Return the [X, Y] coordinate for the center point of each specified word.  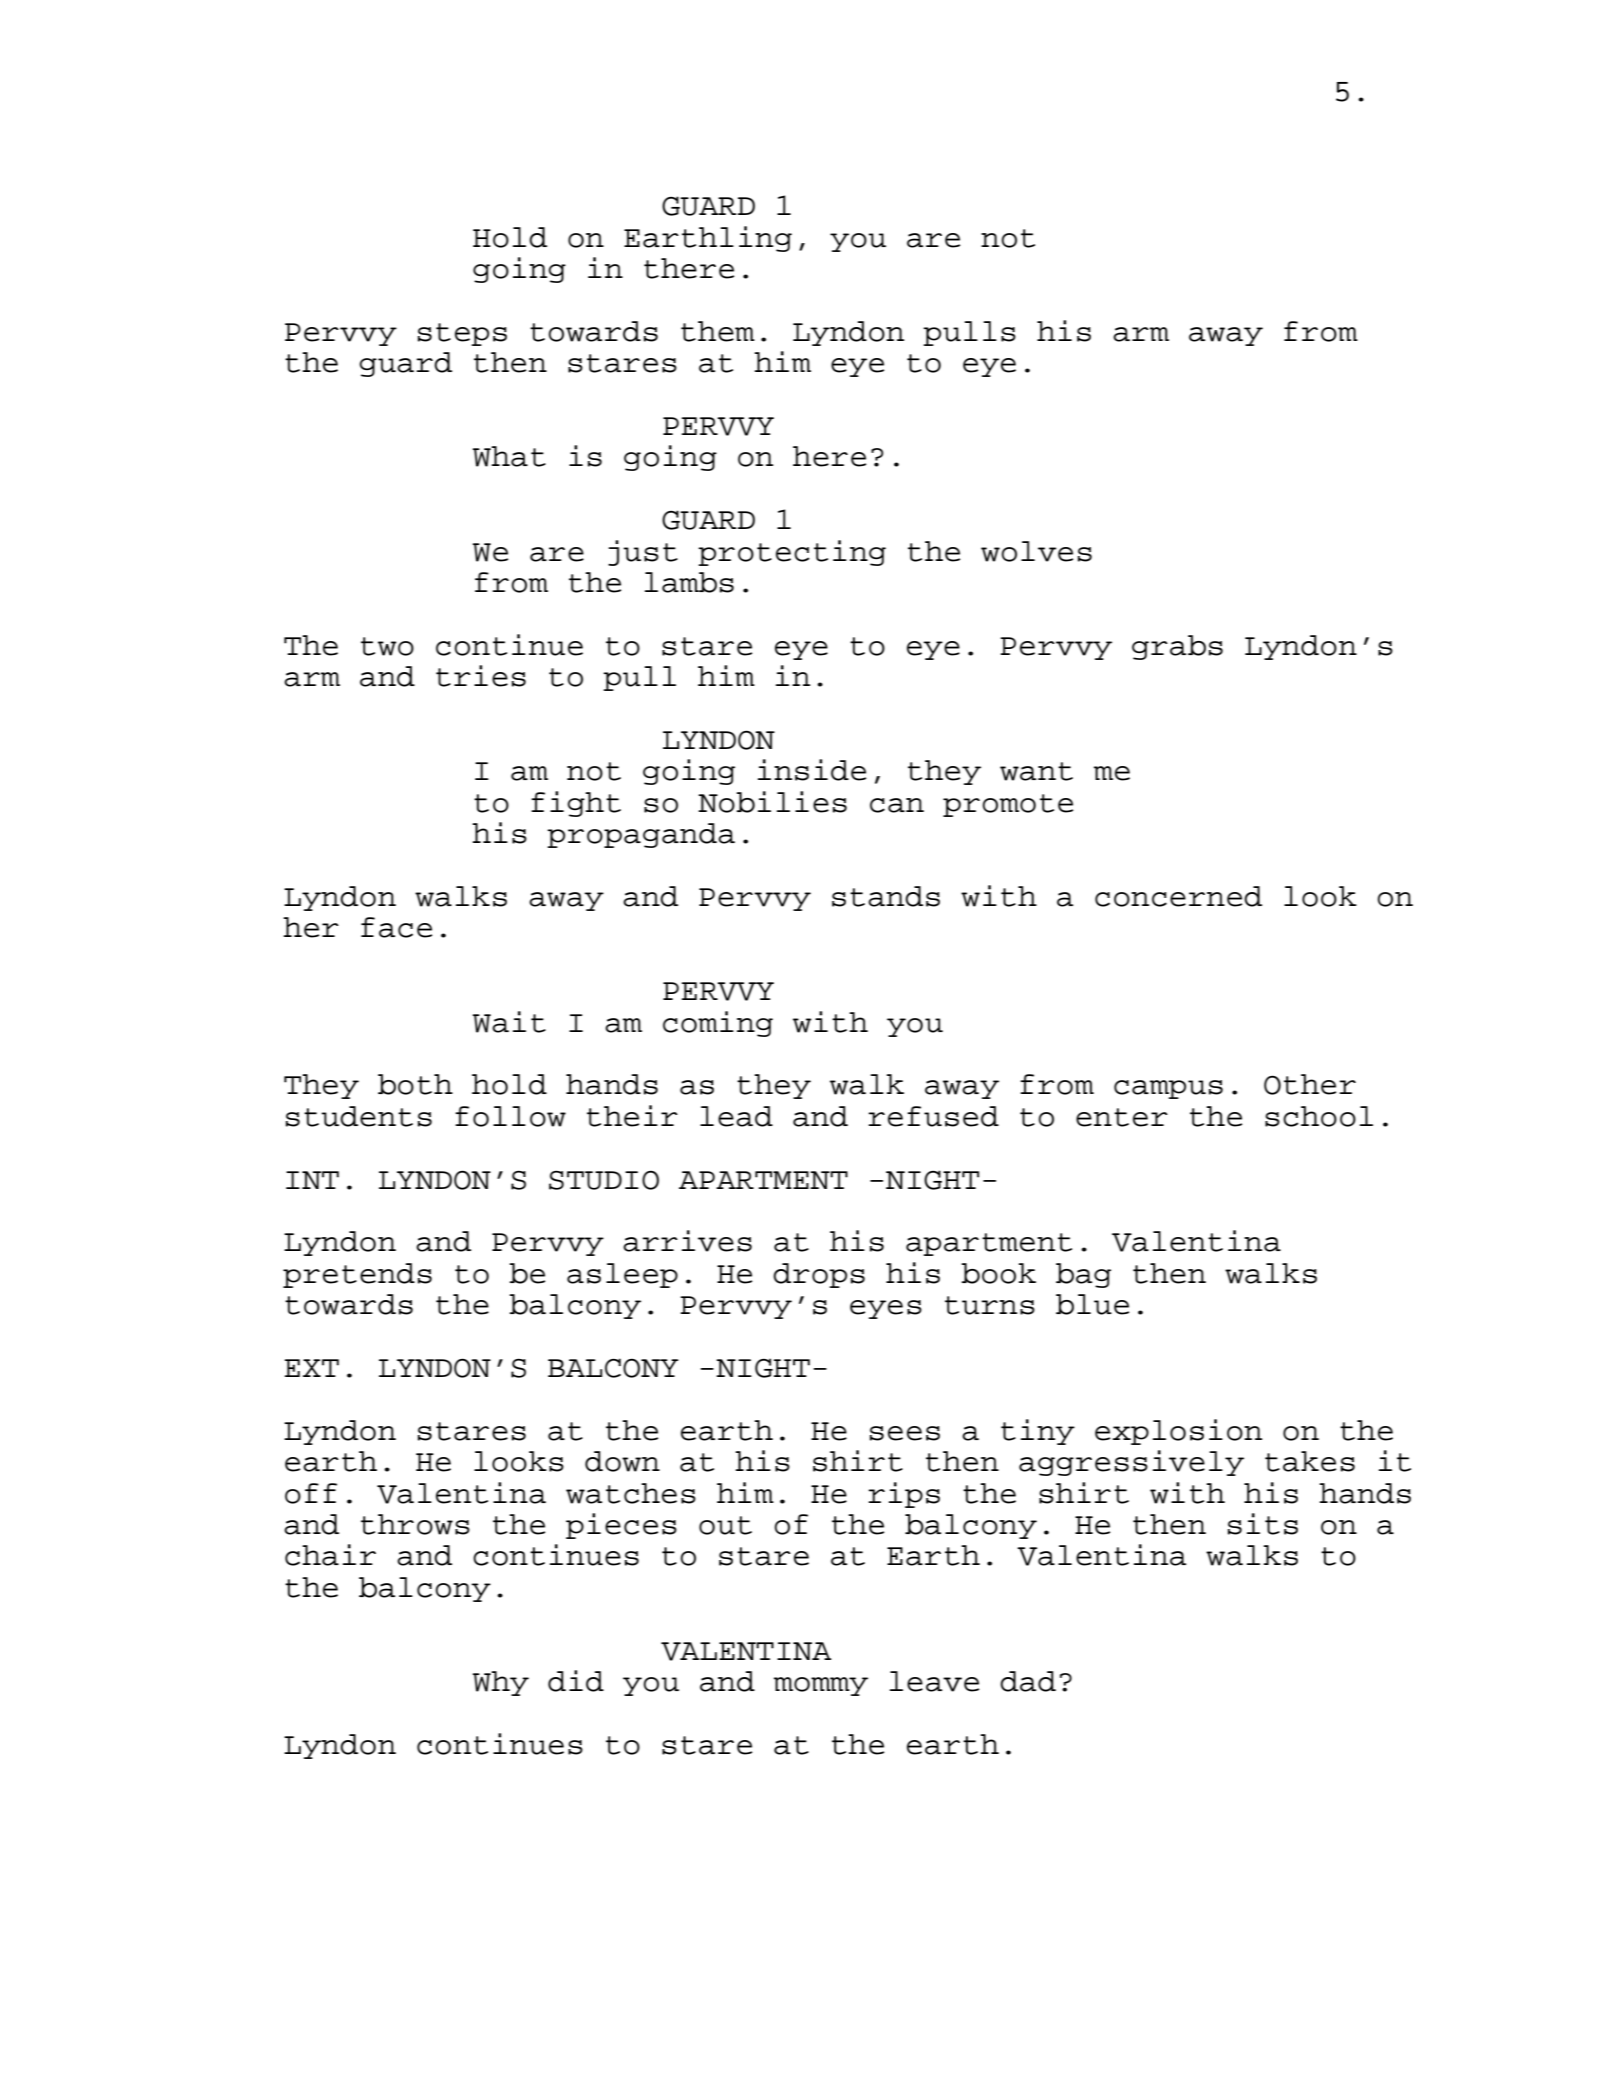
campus [1168, 1089]
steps [462, 334]
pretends [357, 1275]
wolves [1036, 551]
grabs [1177, 647]
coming [718, 1024]
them [718, 331]
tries [481, 676]
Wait [509, 1022]
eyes [886, 1309]
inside [812, 770]
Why [501, 1683]
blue [1092, 1304]
